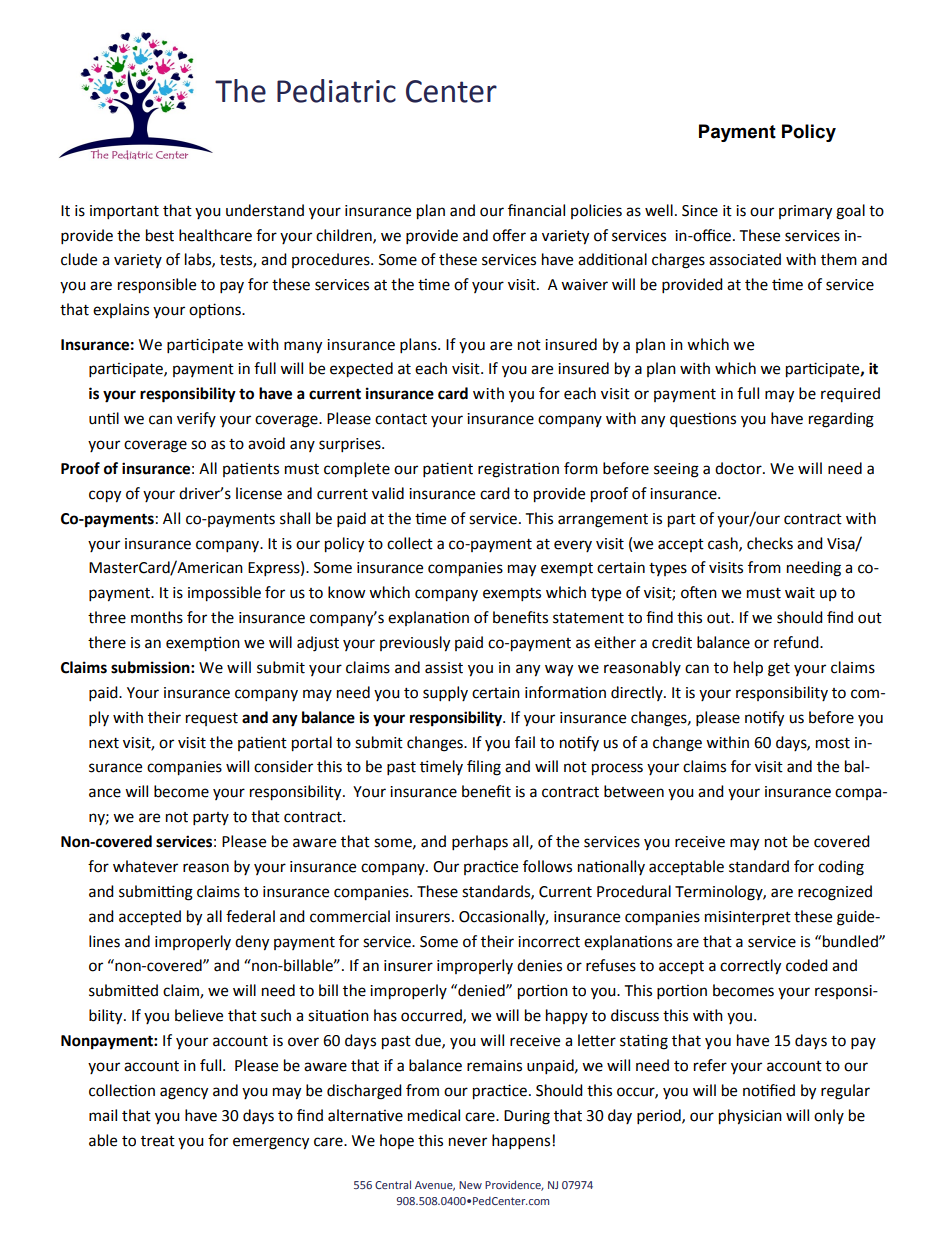  I want to click on primary, so click(805, 212).
